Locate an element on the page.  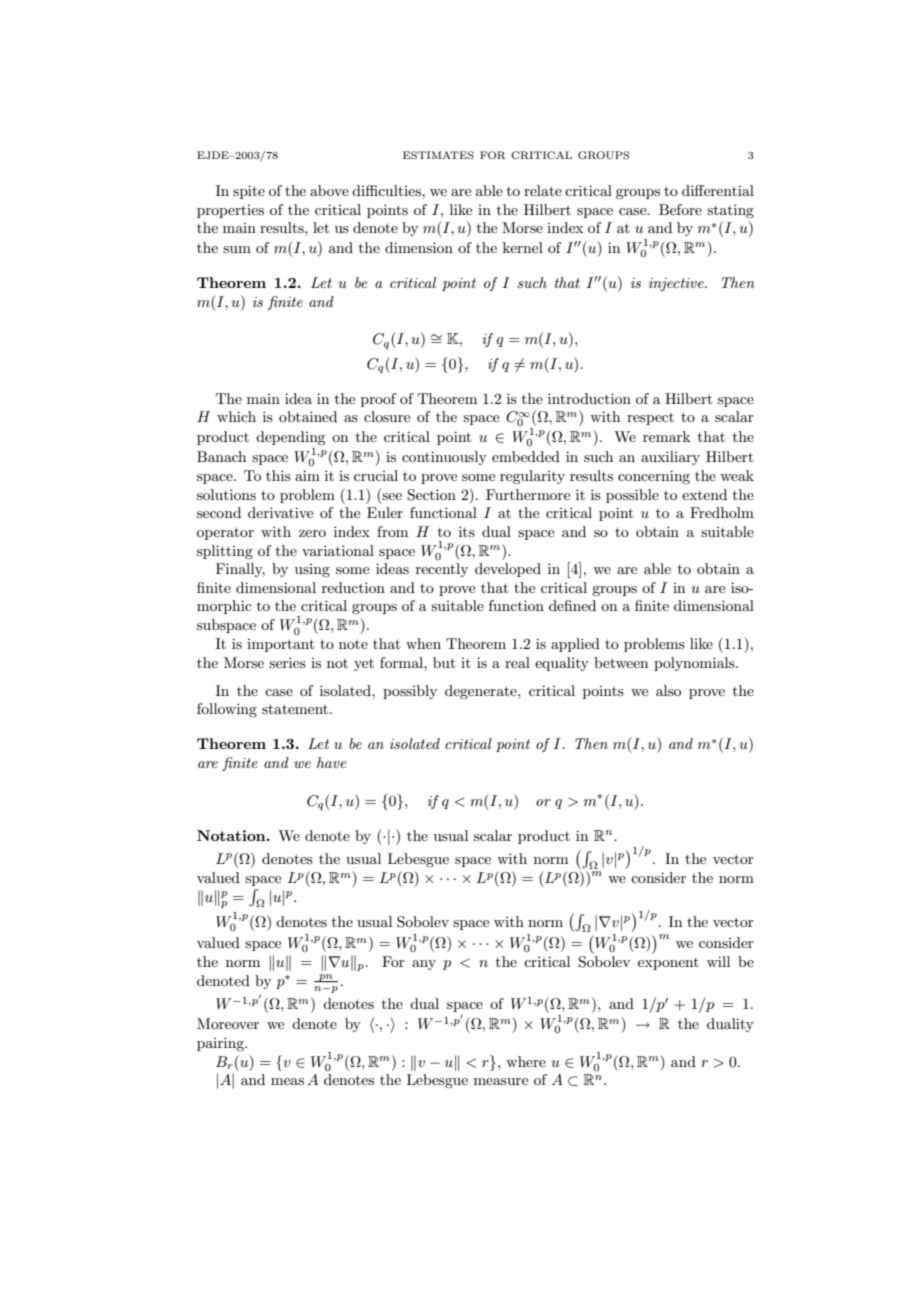
ESTIMATES is located at coordinates (438, 155).
